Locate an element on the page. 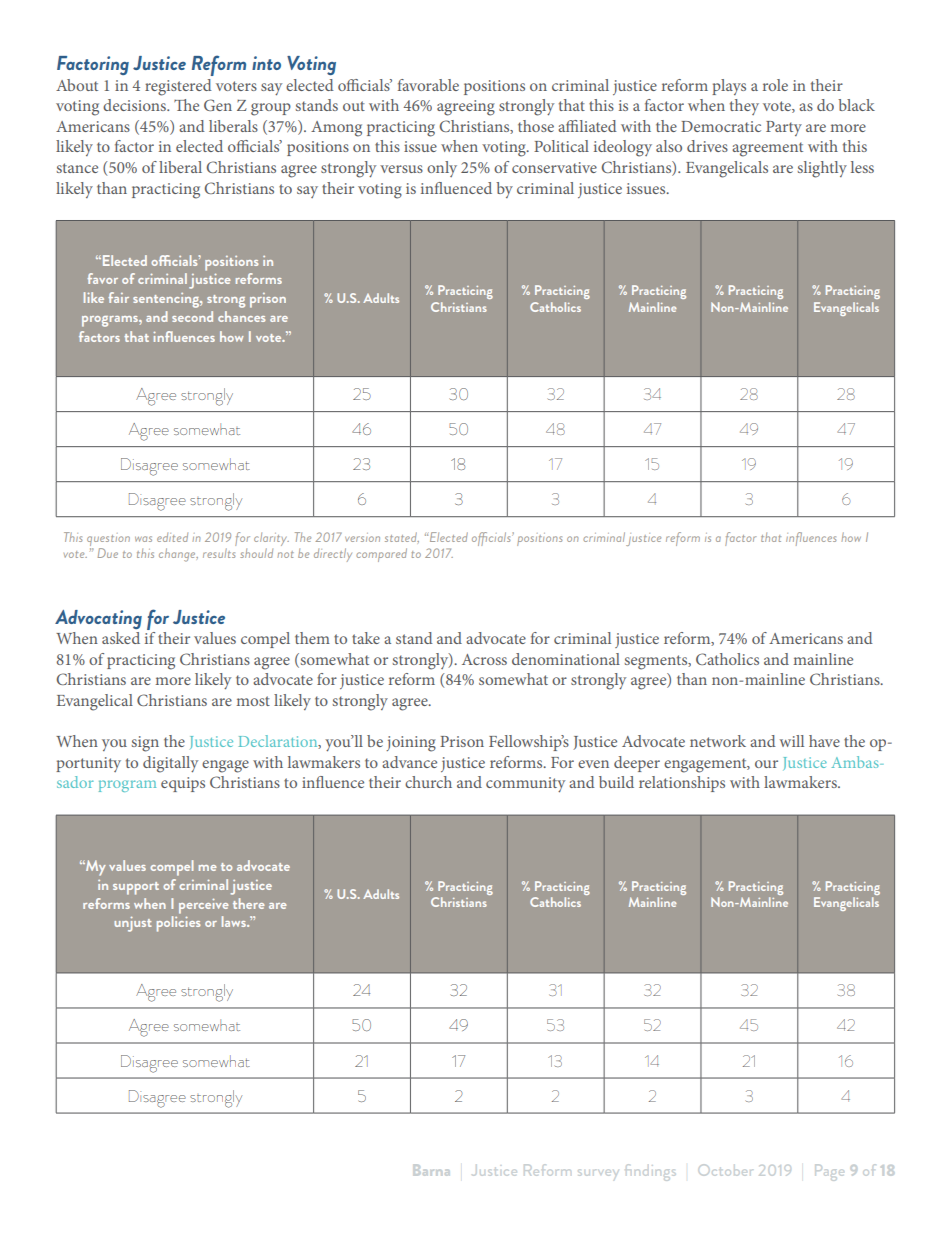  those is located at coordinates (536, 126).
